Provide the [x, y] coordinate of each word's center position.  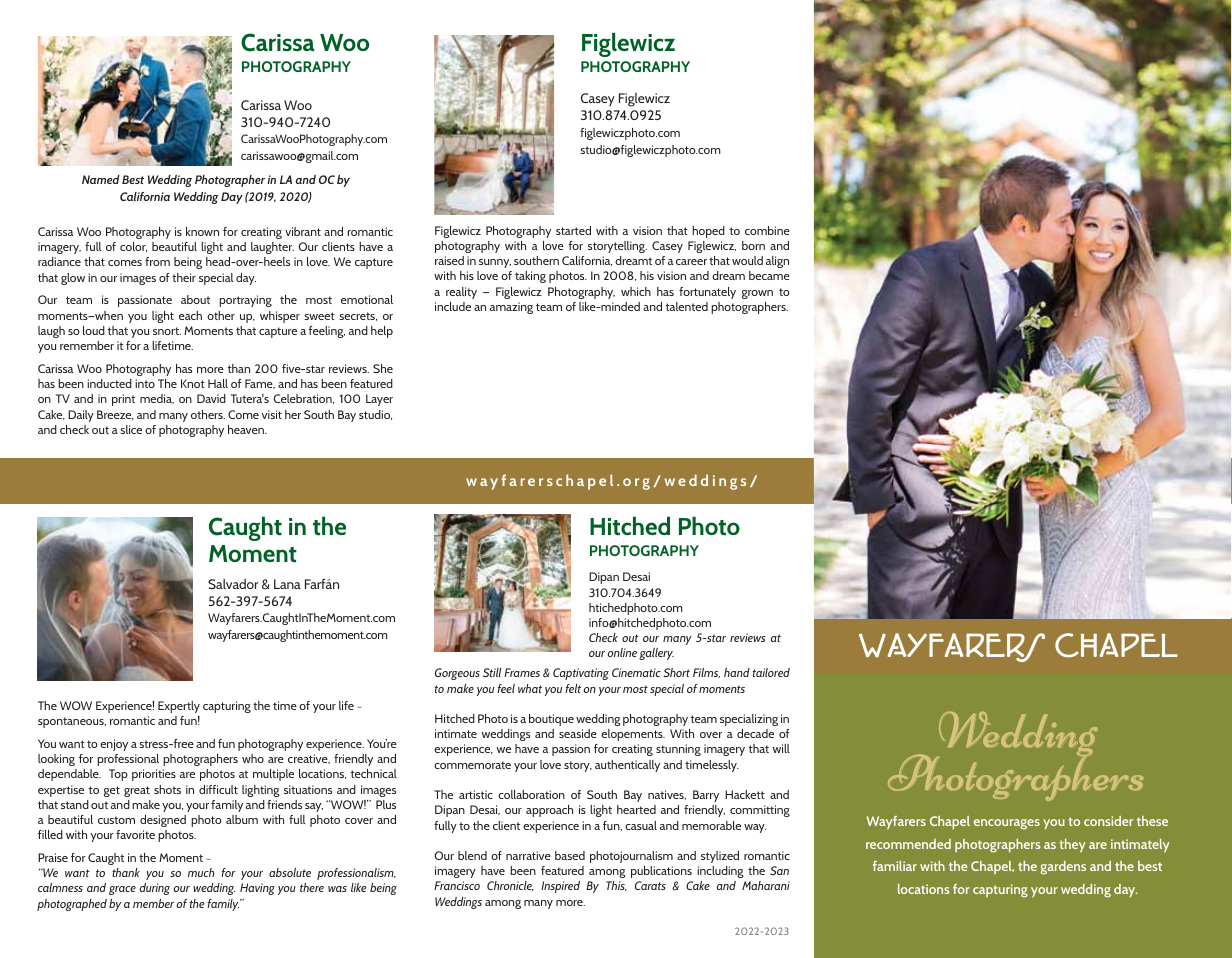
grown [757, 294]
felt [573, 688]
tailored [771, 672]
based [570, 855]
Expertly [179, 707]
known [202, 231]
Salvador [233, 584]
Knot [193, 383]
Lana [287, 584]
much [201, 872]
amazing [511, 308]
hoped [708, 232]
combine [767, 230]
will [781, 748]
